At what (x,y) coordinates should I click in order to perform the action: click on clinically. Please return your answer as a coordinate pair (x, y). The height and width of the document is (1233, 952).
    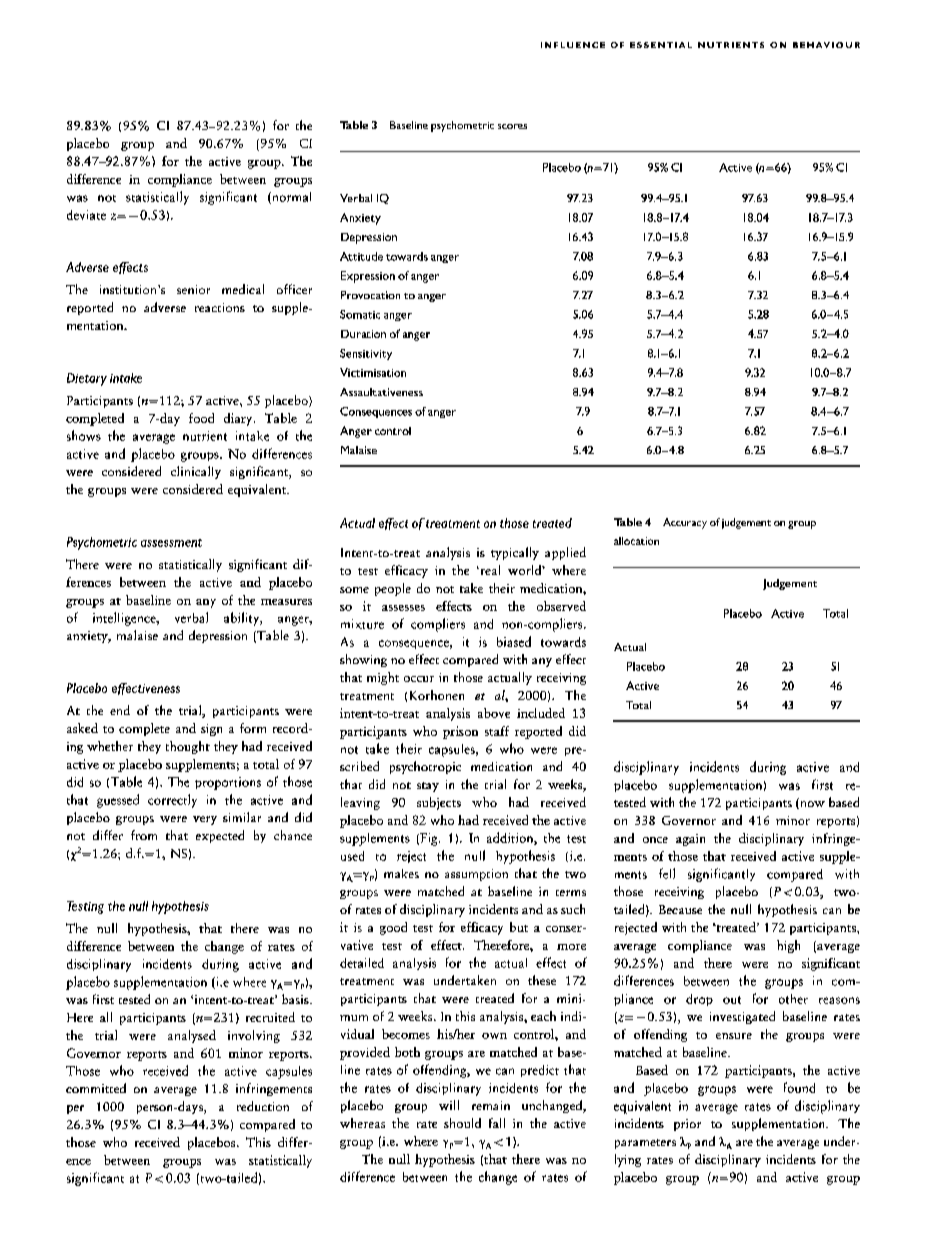
    Looking at the image, I should click on (196, 472).
